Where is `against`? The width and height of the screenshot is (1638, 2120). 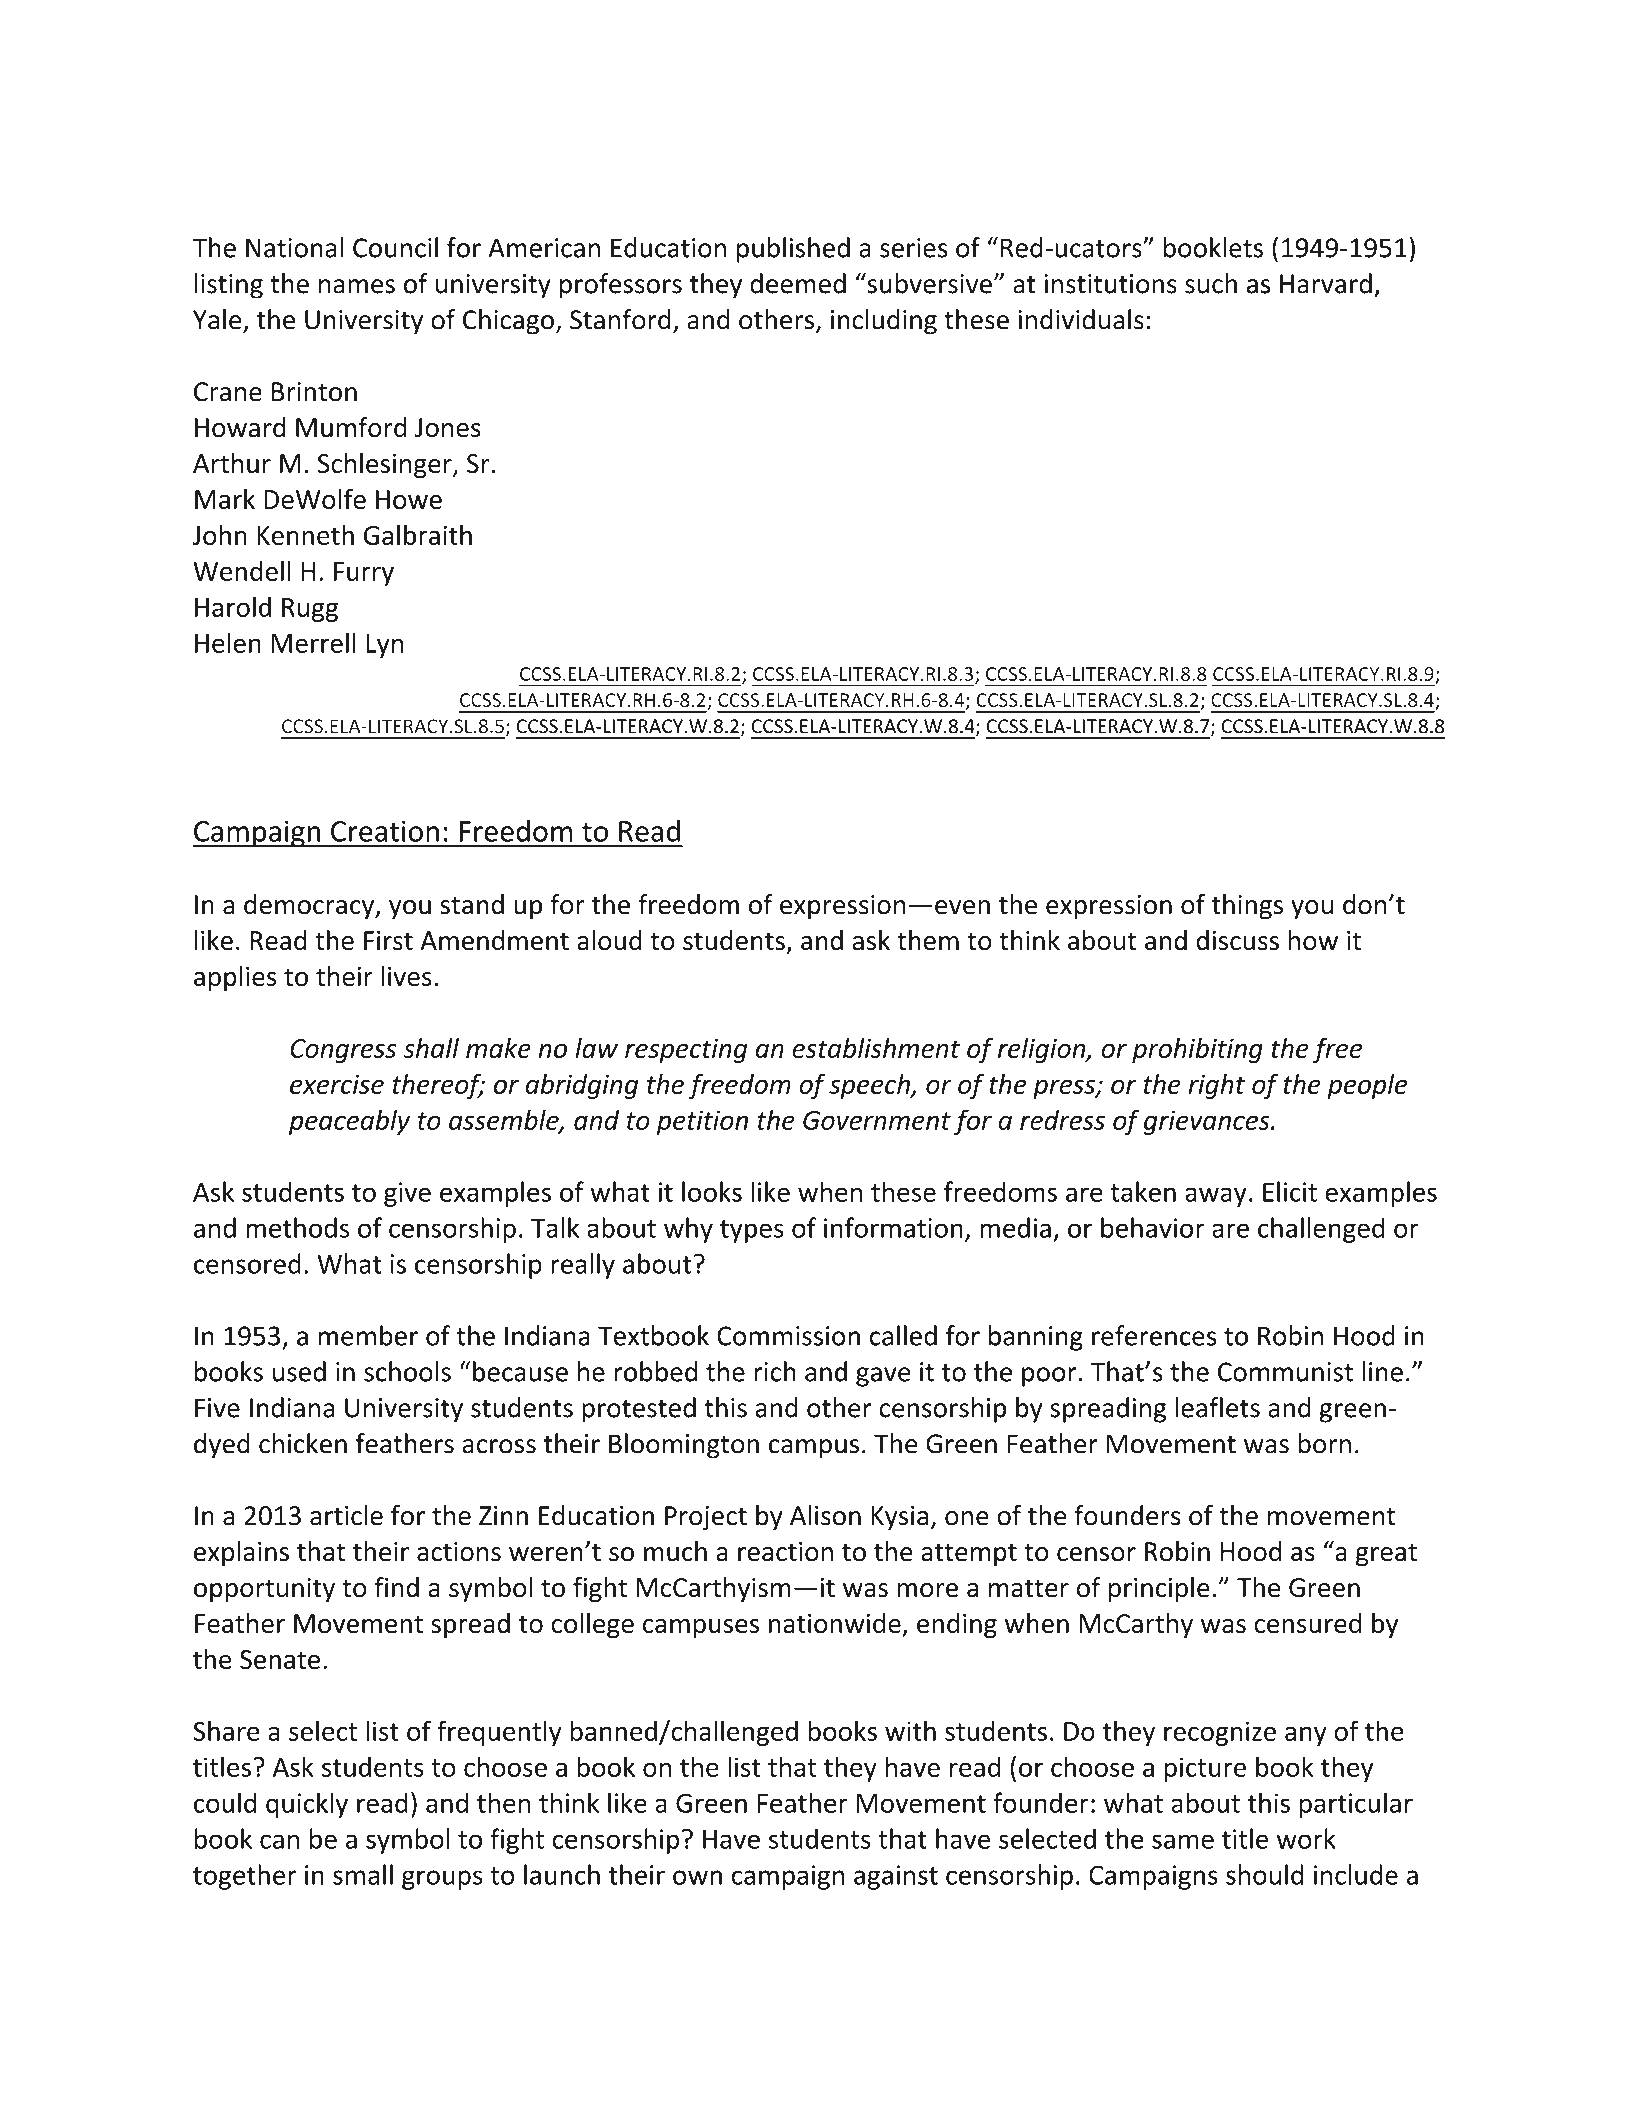 against is located at coordinates (896, 1877).
